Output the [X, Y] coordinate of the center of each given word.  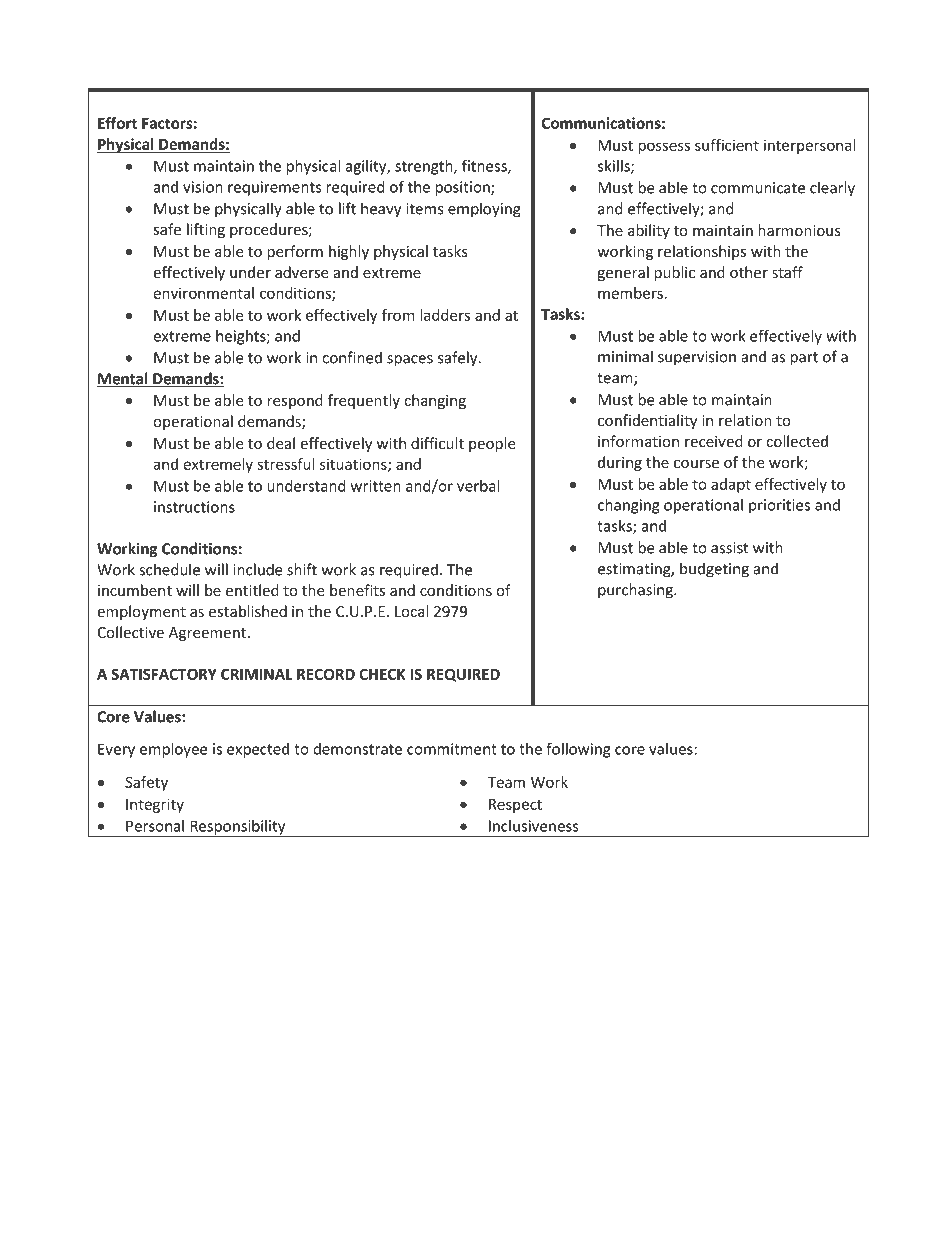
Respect [515, 806]
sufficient [727, 145]
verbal [478, 486]
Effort [117, 123]
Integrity [155, 805]
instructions [194, 507]
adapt [731, 485]
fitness [485, 166]
